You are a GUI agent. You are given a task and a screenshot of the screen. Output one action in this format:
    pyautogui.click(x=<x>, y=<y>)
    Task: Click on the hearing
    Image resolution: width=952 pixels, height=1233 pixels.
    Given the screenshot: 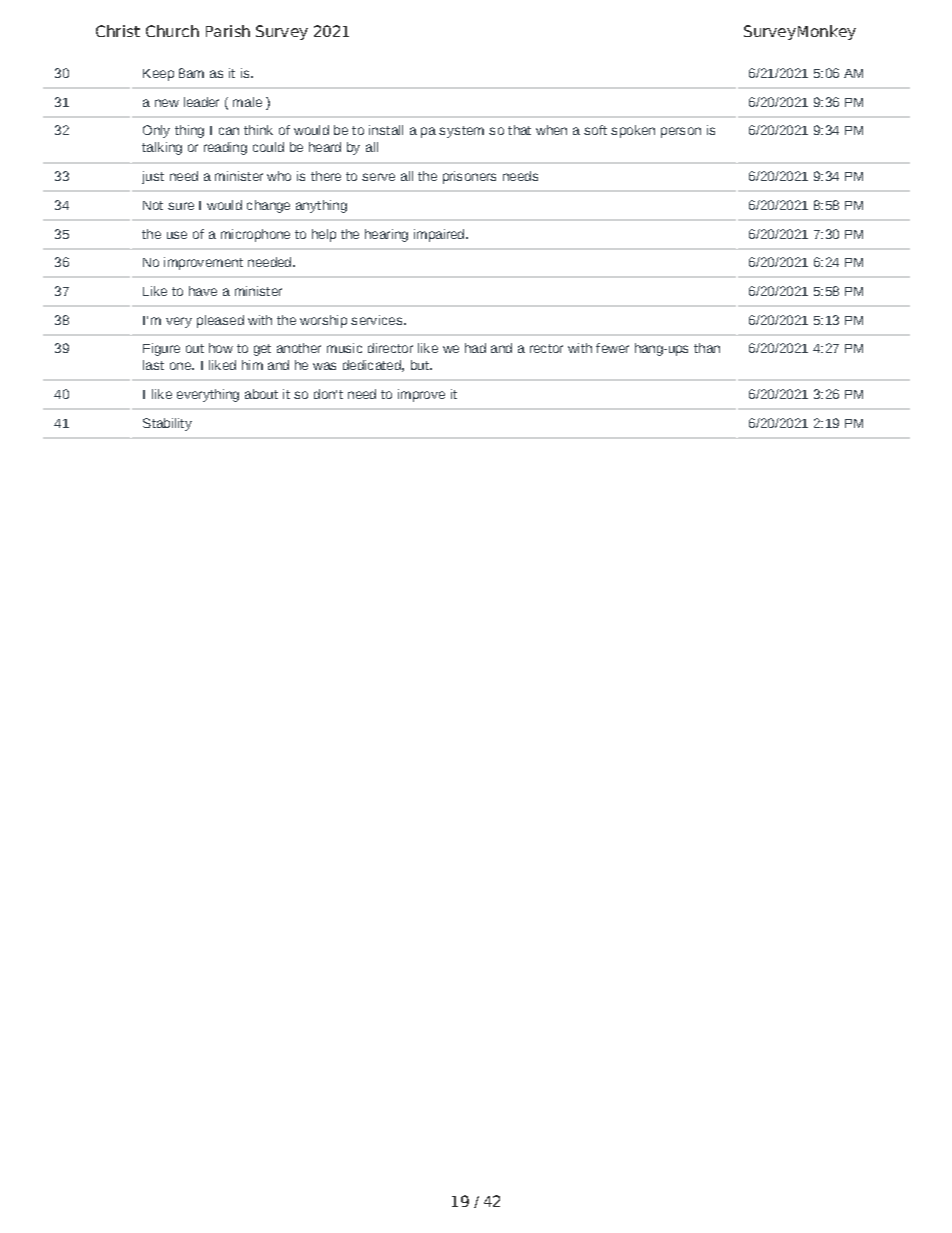 What is the action you would take?
    pyautogui.click(x=386, y=235)
